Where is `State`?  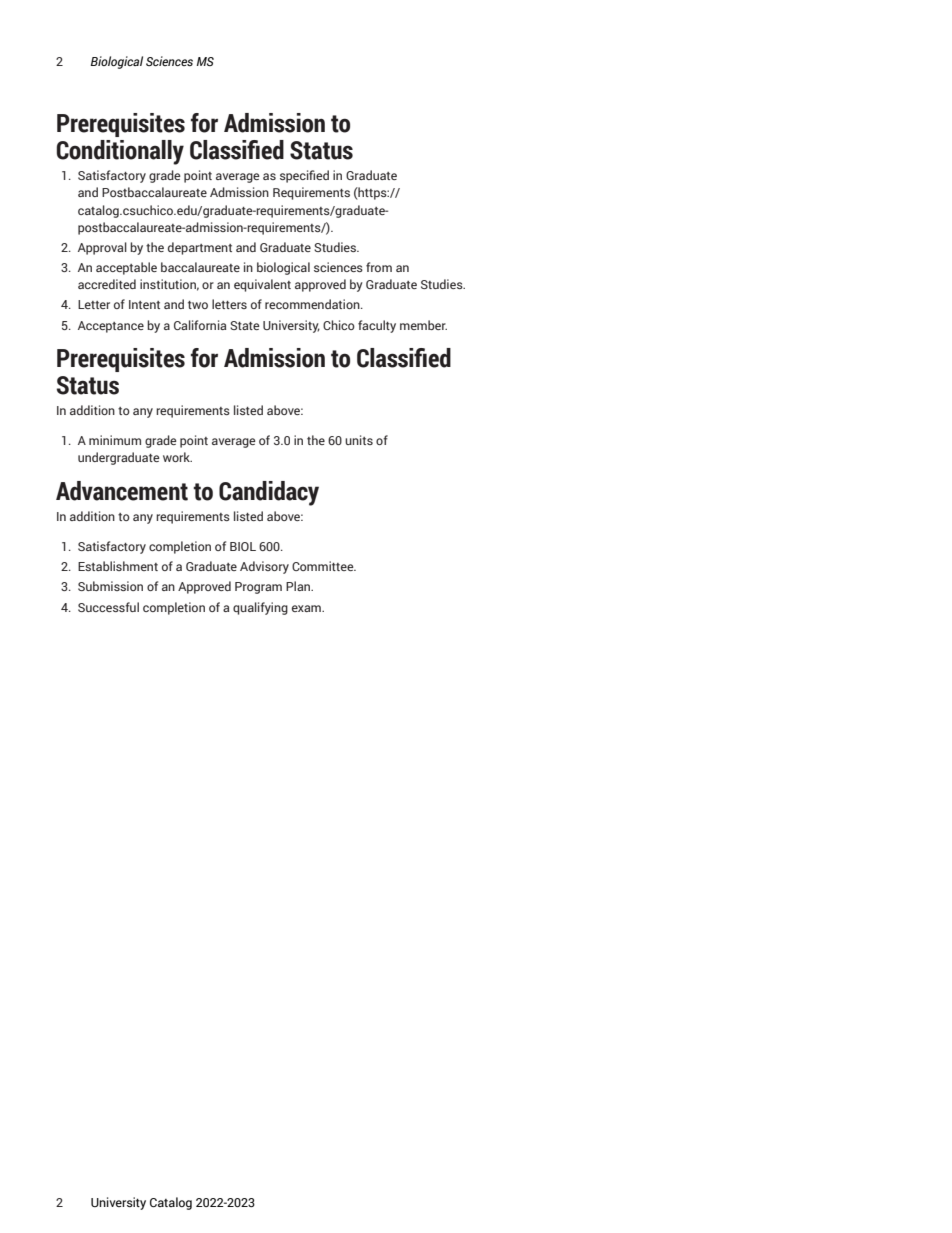 State is located at coordinates (245, 325).
